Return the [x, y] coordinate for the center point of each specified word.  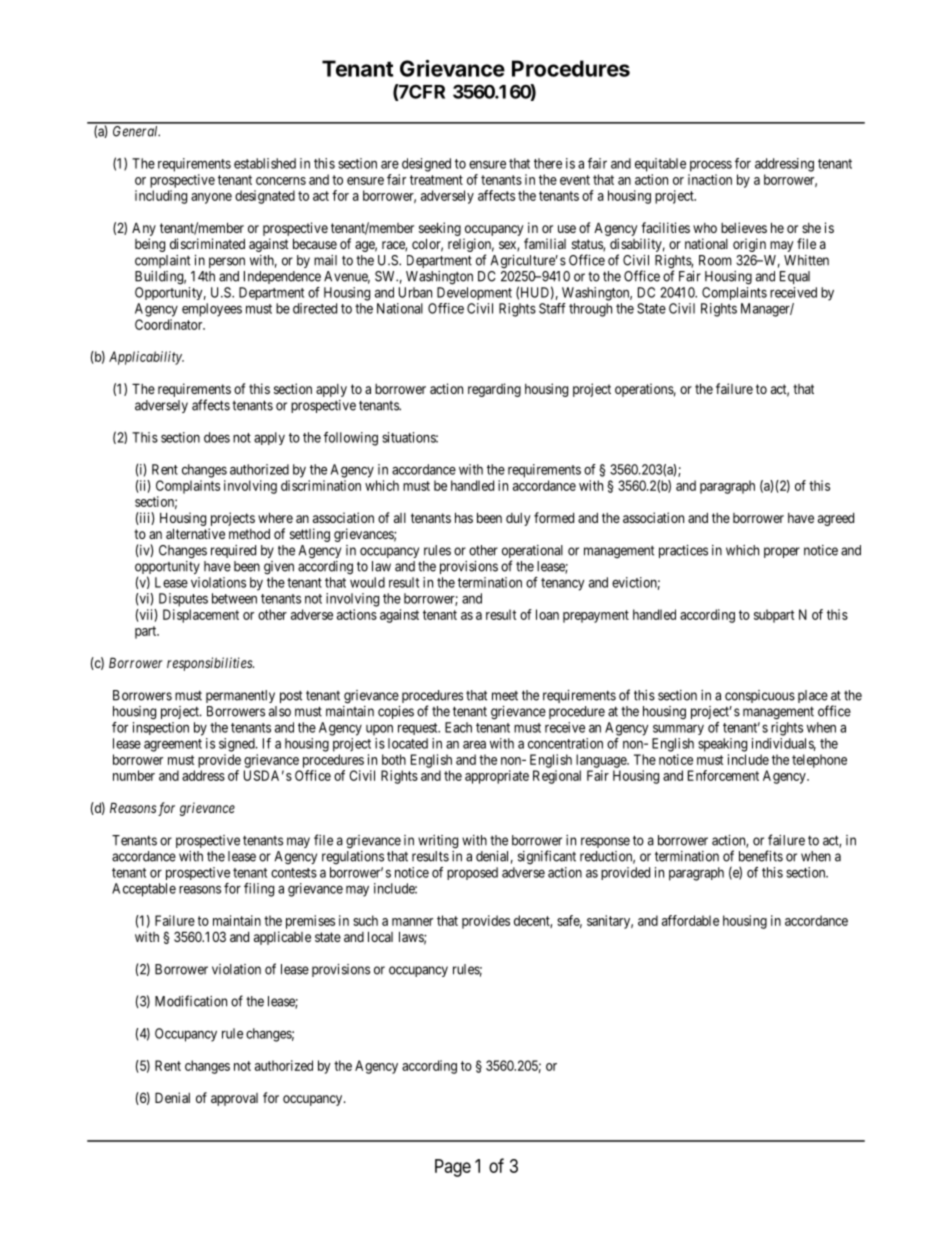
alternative [195, 533]
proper [782, 552]
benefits [761, 856]
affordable [690, 920]
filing [259, 890]
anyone [211, 198]
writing [438, 842]
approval [234, 1099]
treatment [436, 180]
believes [744, 227]
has [464, 517]
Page [453, 1168]
